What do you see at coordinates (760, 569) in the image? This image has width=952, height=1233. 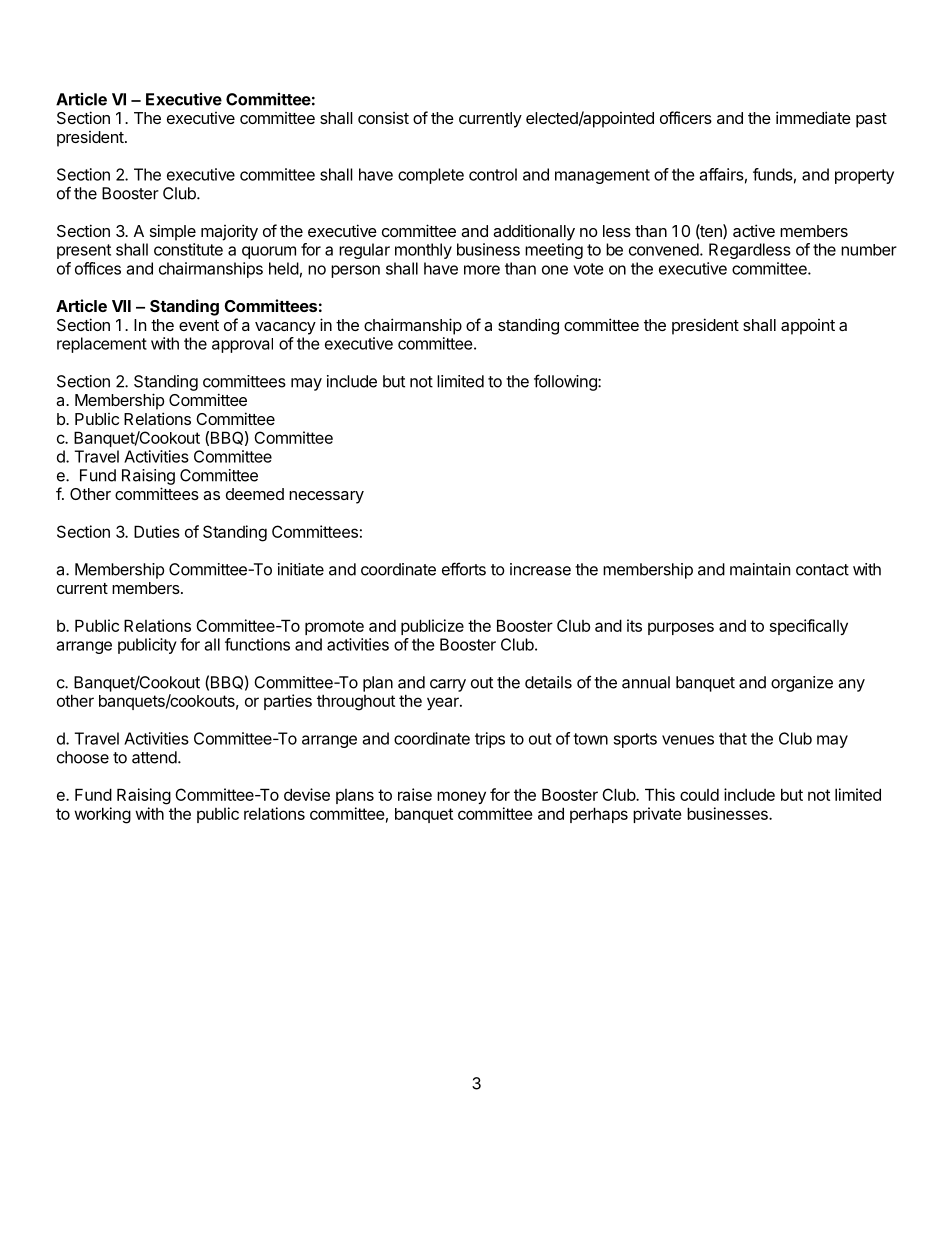 I see `maintain` at bounding box center [760, 569].
